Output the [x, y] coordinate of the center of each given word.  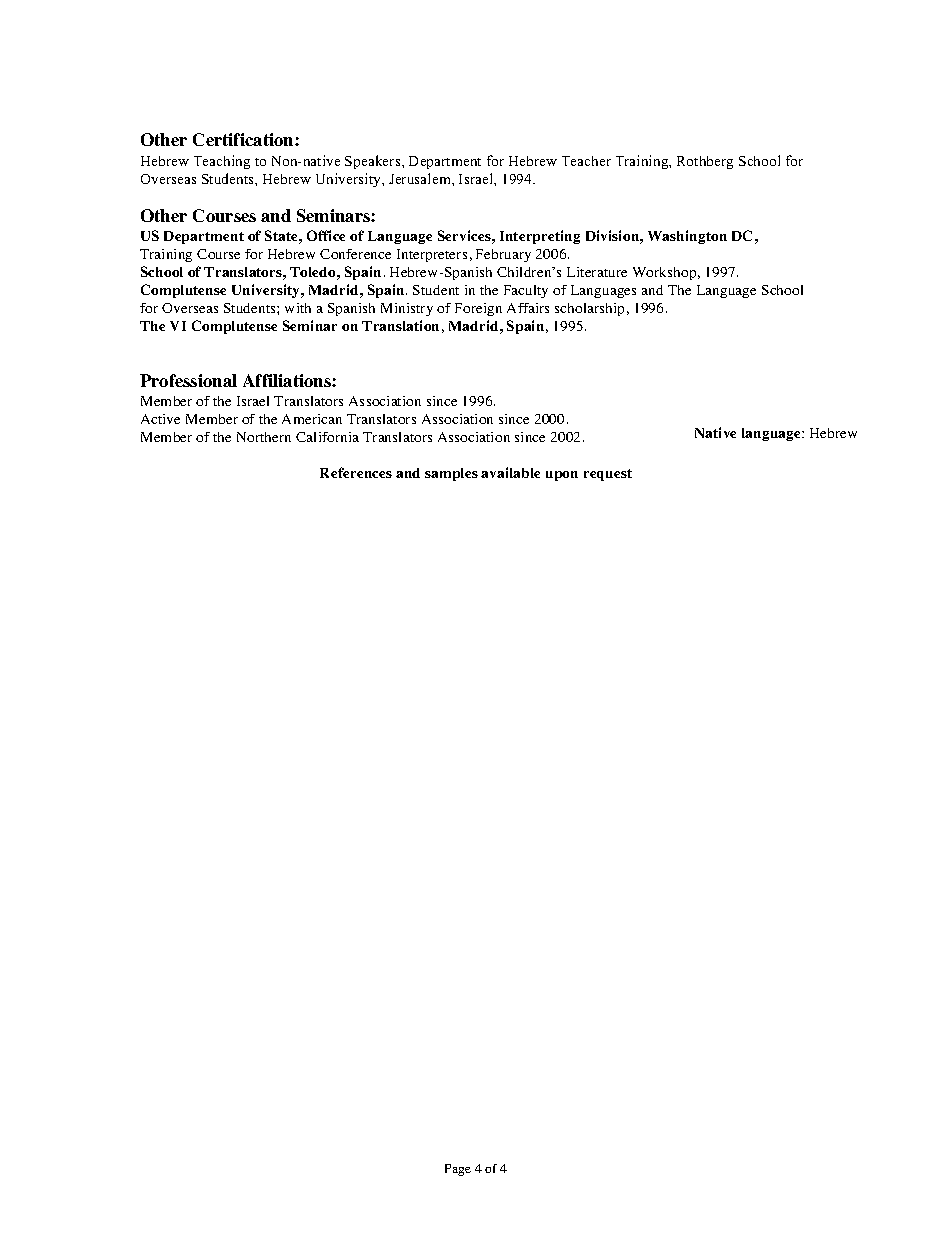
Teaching [222, 162]
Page [458, 1170]
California [327, 437]
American [312, 419]
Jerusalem [421, 178]
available [510, 472]
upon [562, 476]
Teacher [586, 161]
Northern [264, 437]
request [608, 475]
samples [451, 474]
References [356, 472]
